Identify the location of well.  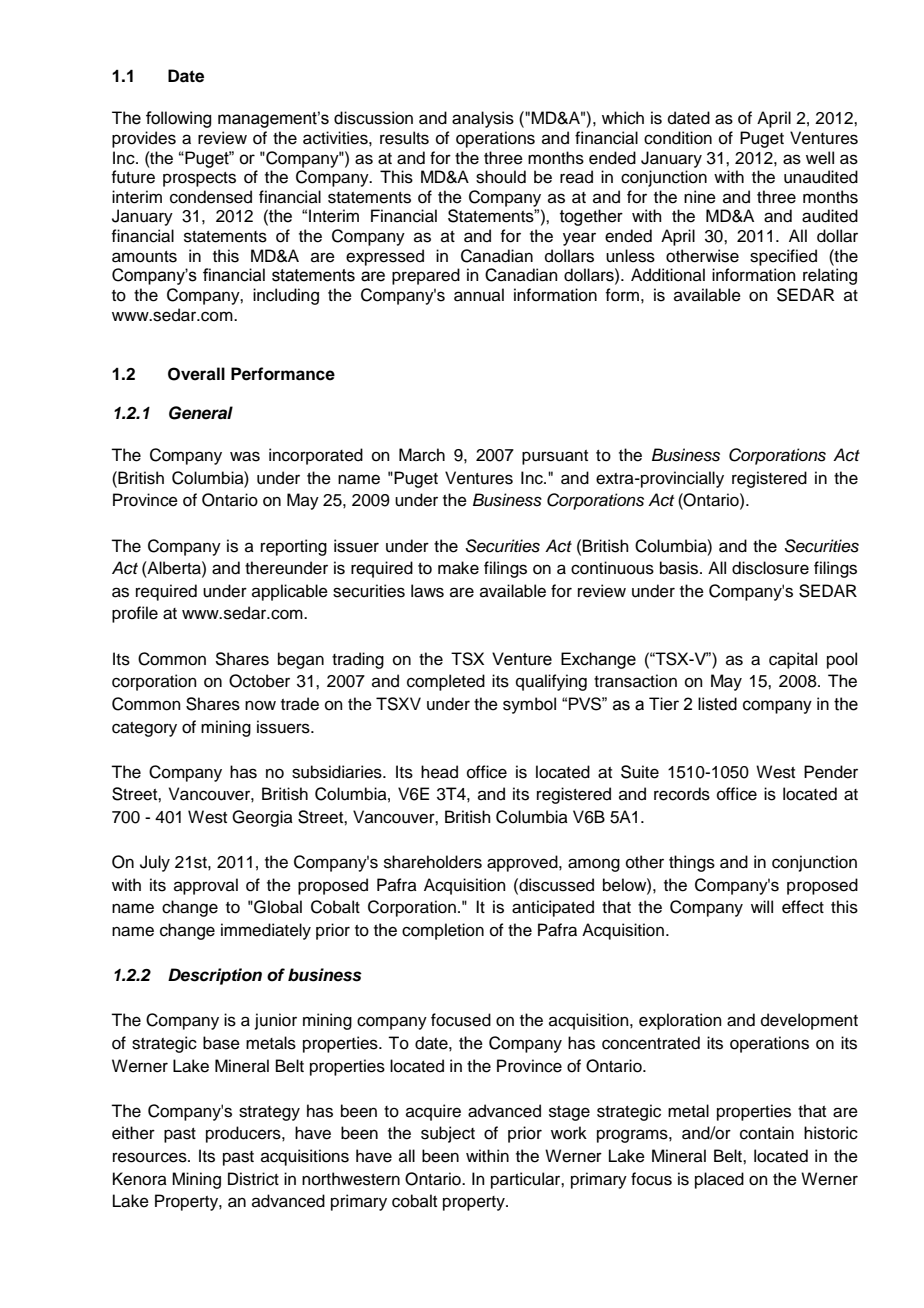
(820, 158).
